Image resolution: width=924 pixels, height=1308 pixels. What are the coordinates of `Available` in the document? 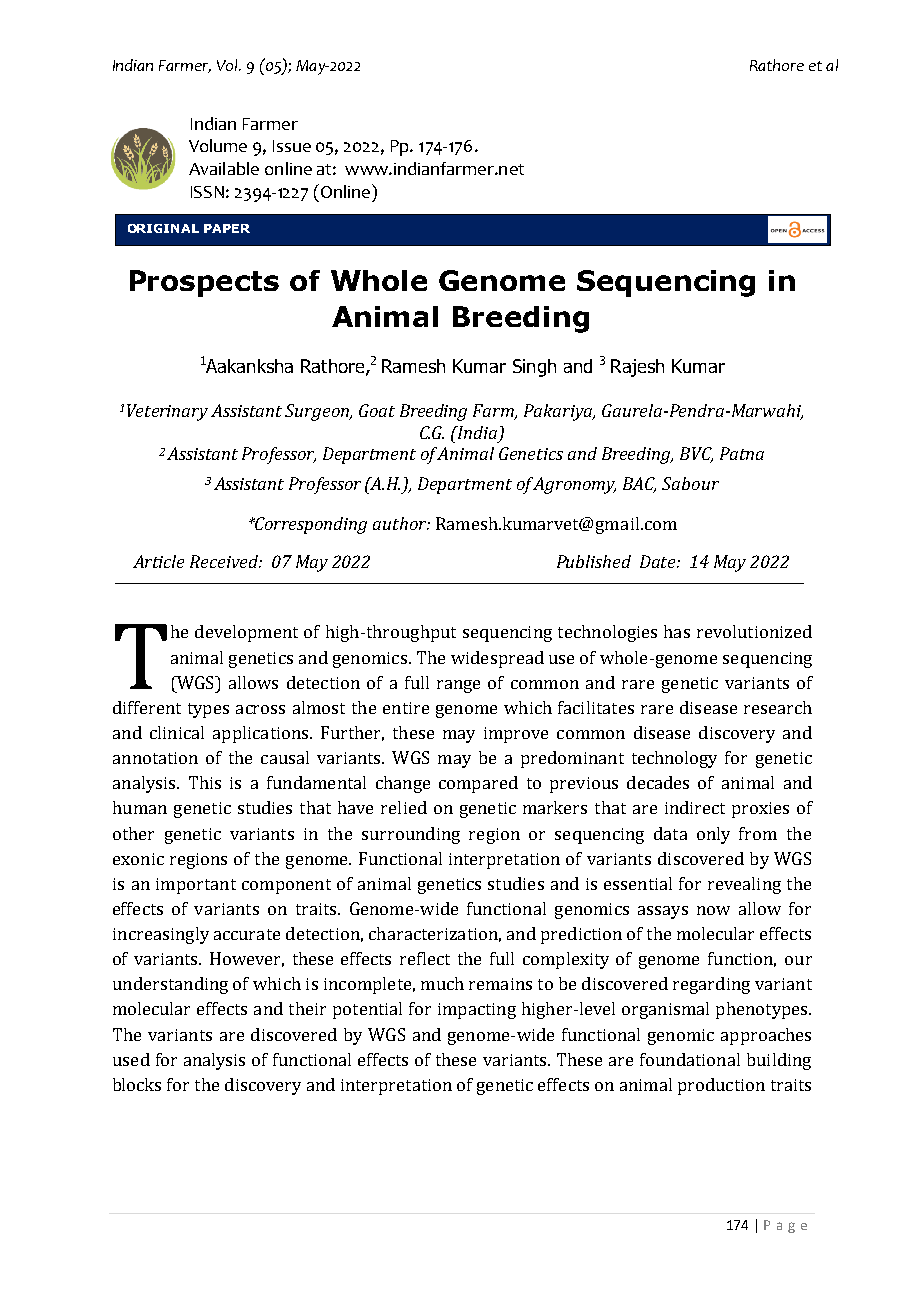 It's located at (224, 168).
